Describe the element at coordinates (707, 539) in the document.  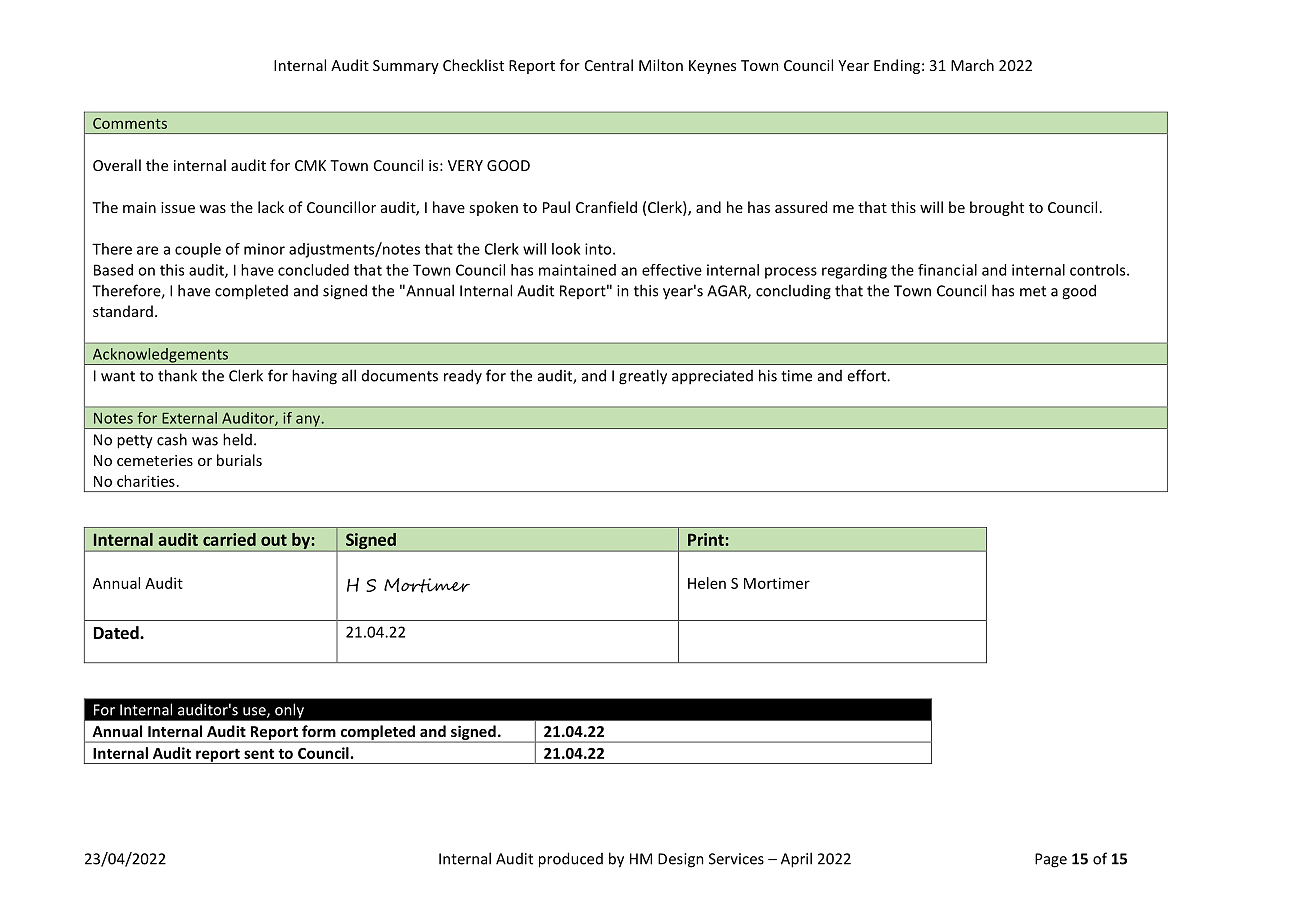
I see `Print` at that location.
